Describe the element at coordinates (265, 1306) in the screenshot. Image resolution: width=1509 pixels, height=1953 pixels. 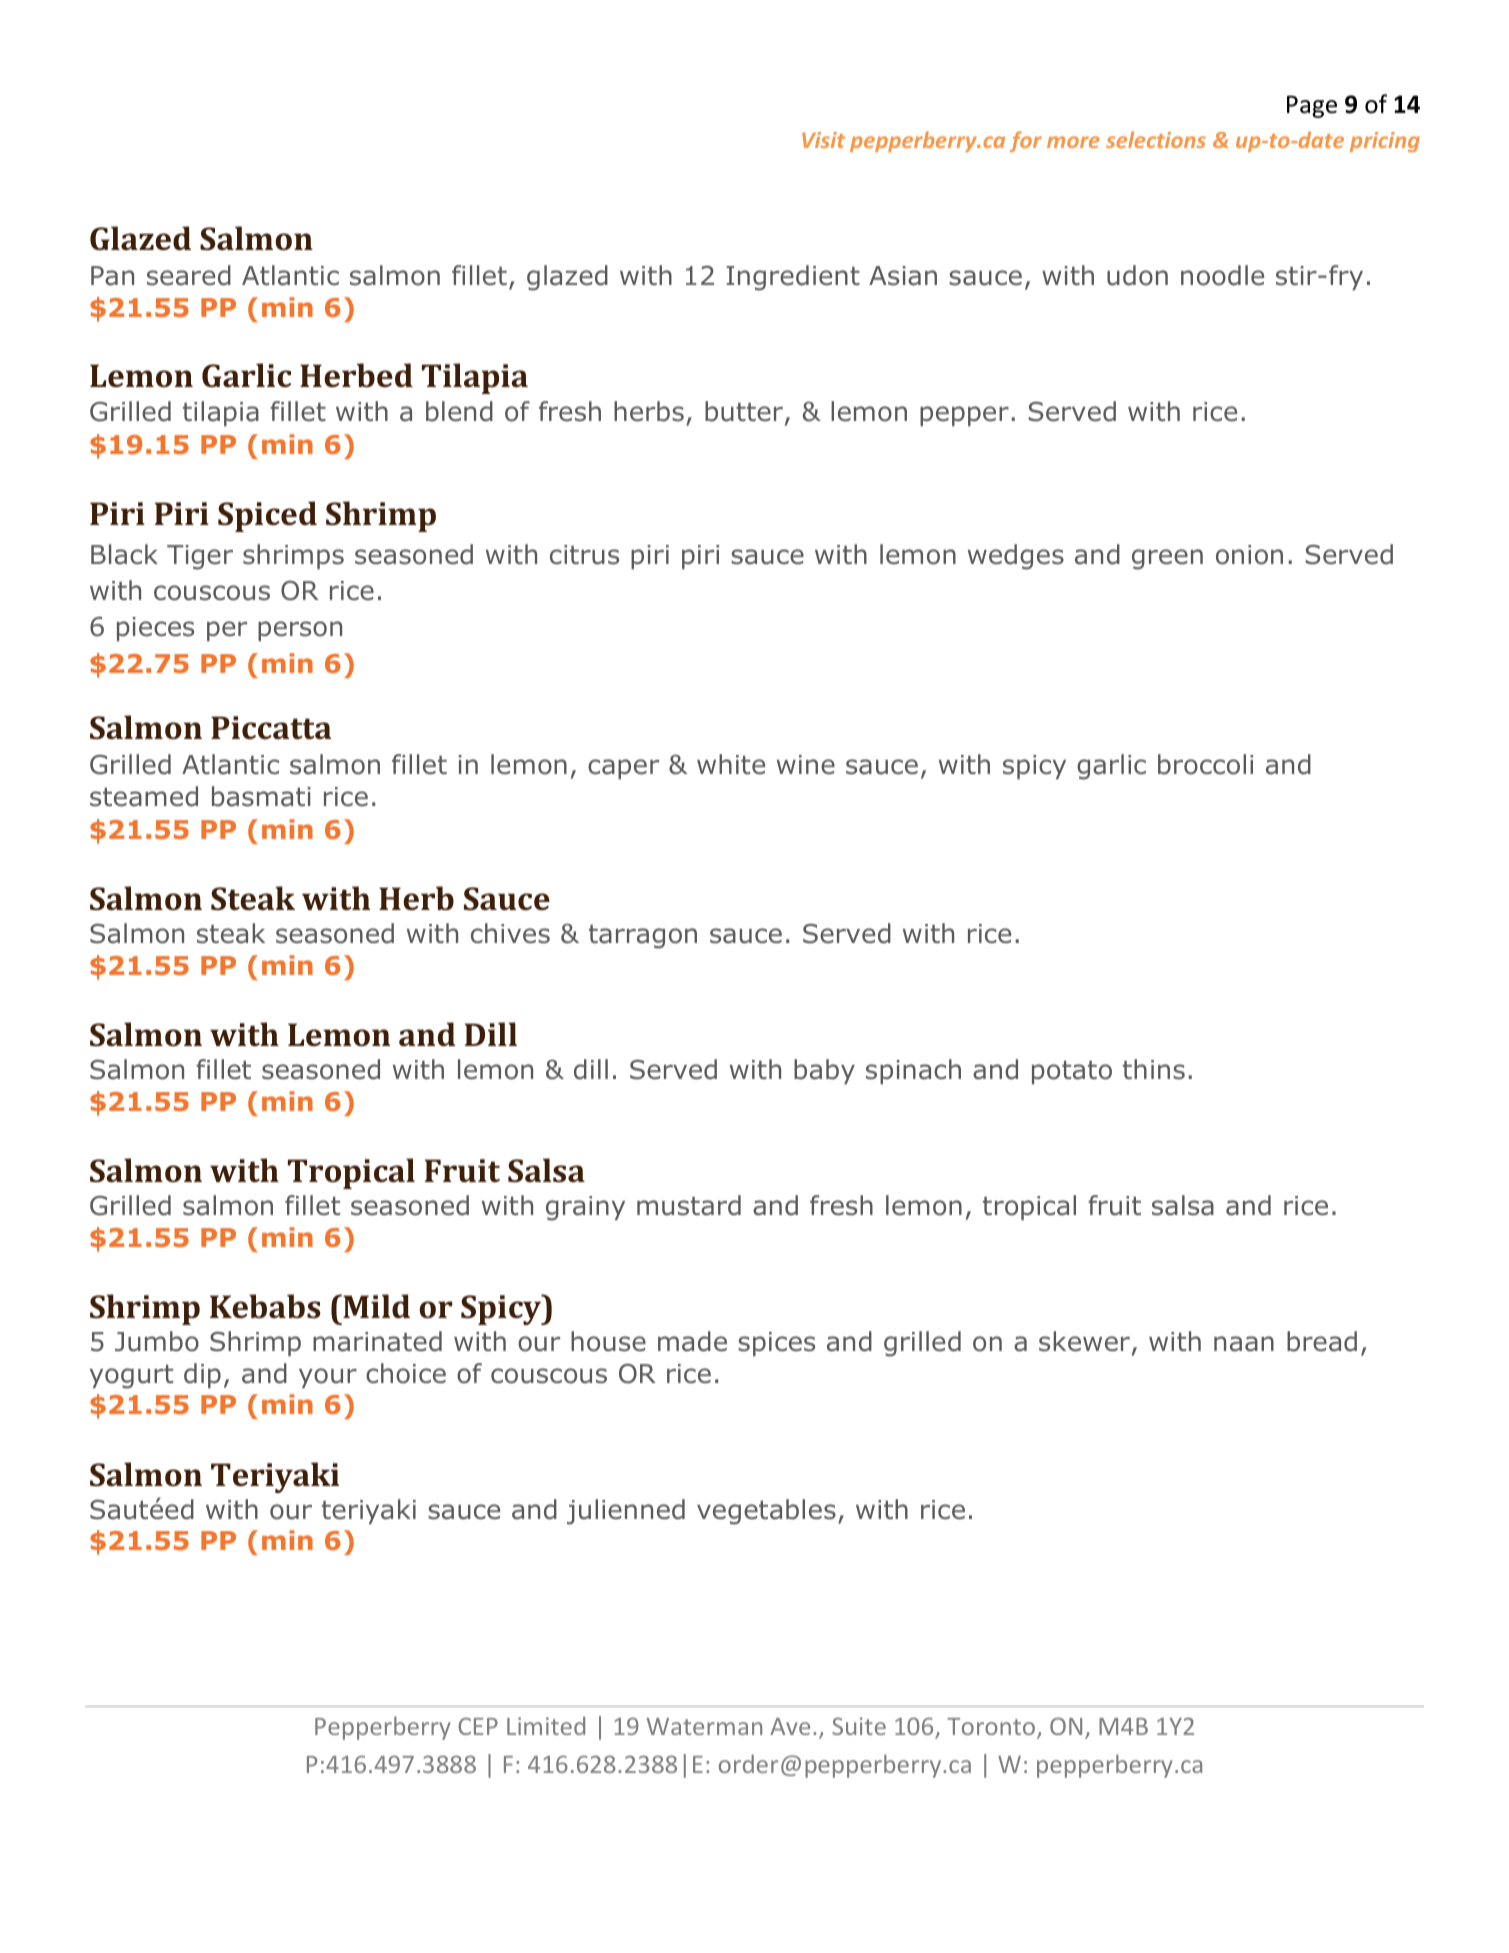
I see `Kebabs` at that location.
